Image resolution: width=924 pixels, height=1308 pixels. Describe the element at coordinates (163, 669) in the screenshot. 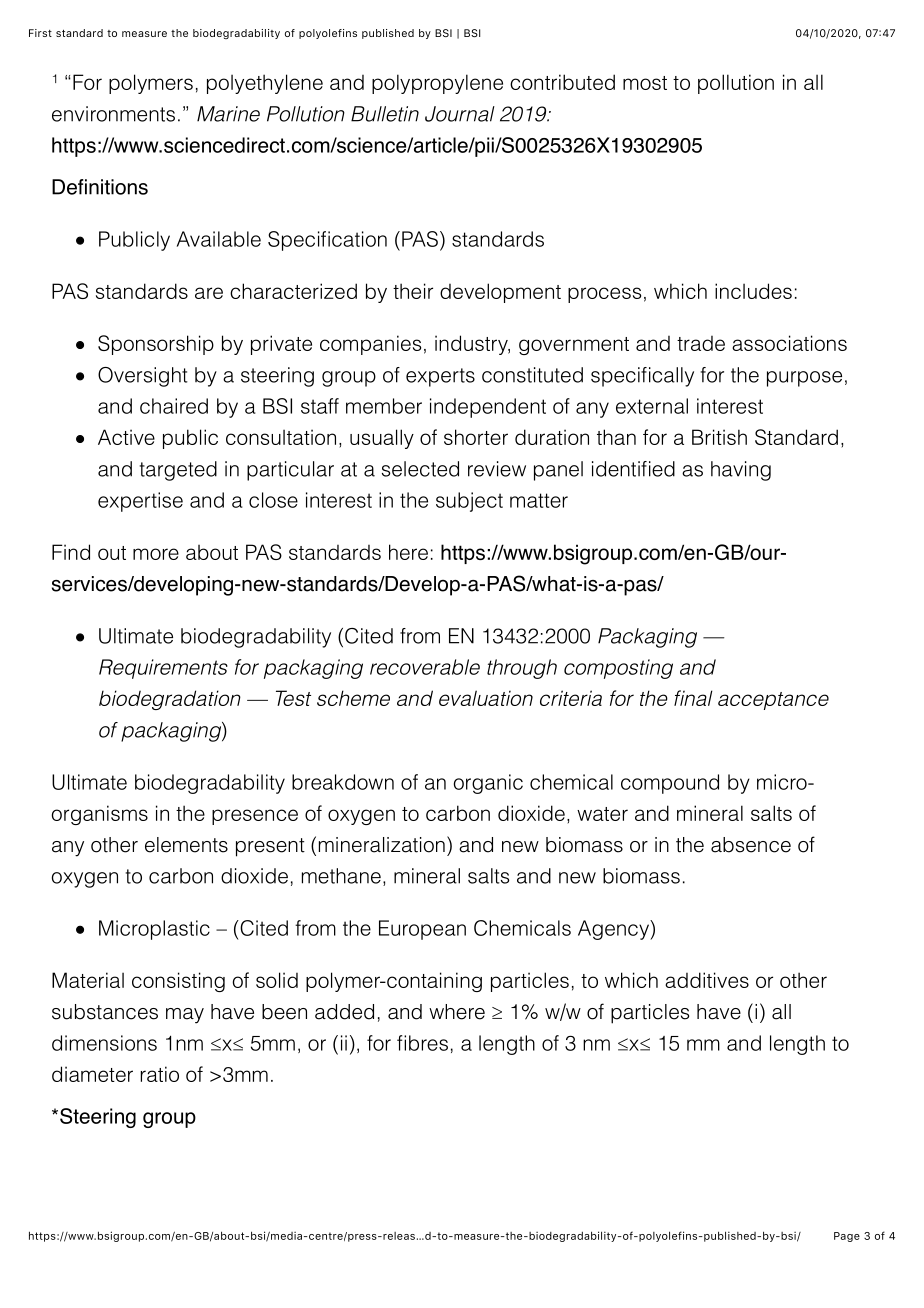

I see `Requirements` at that location.
